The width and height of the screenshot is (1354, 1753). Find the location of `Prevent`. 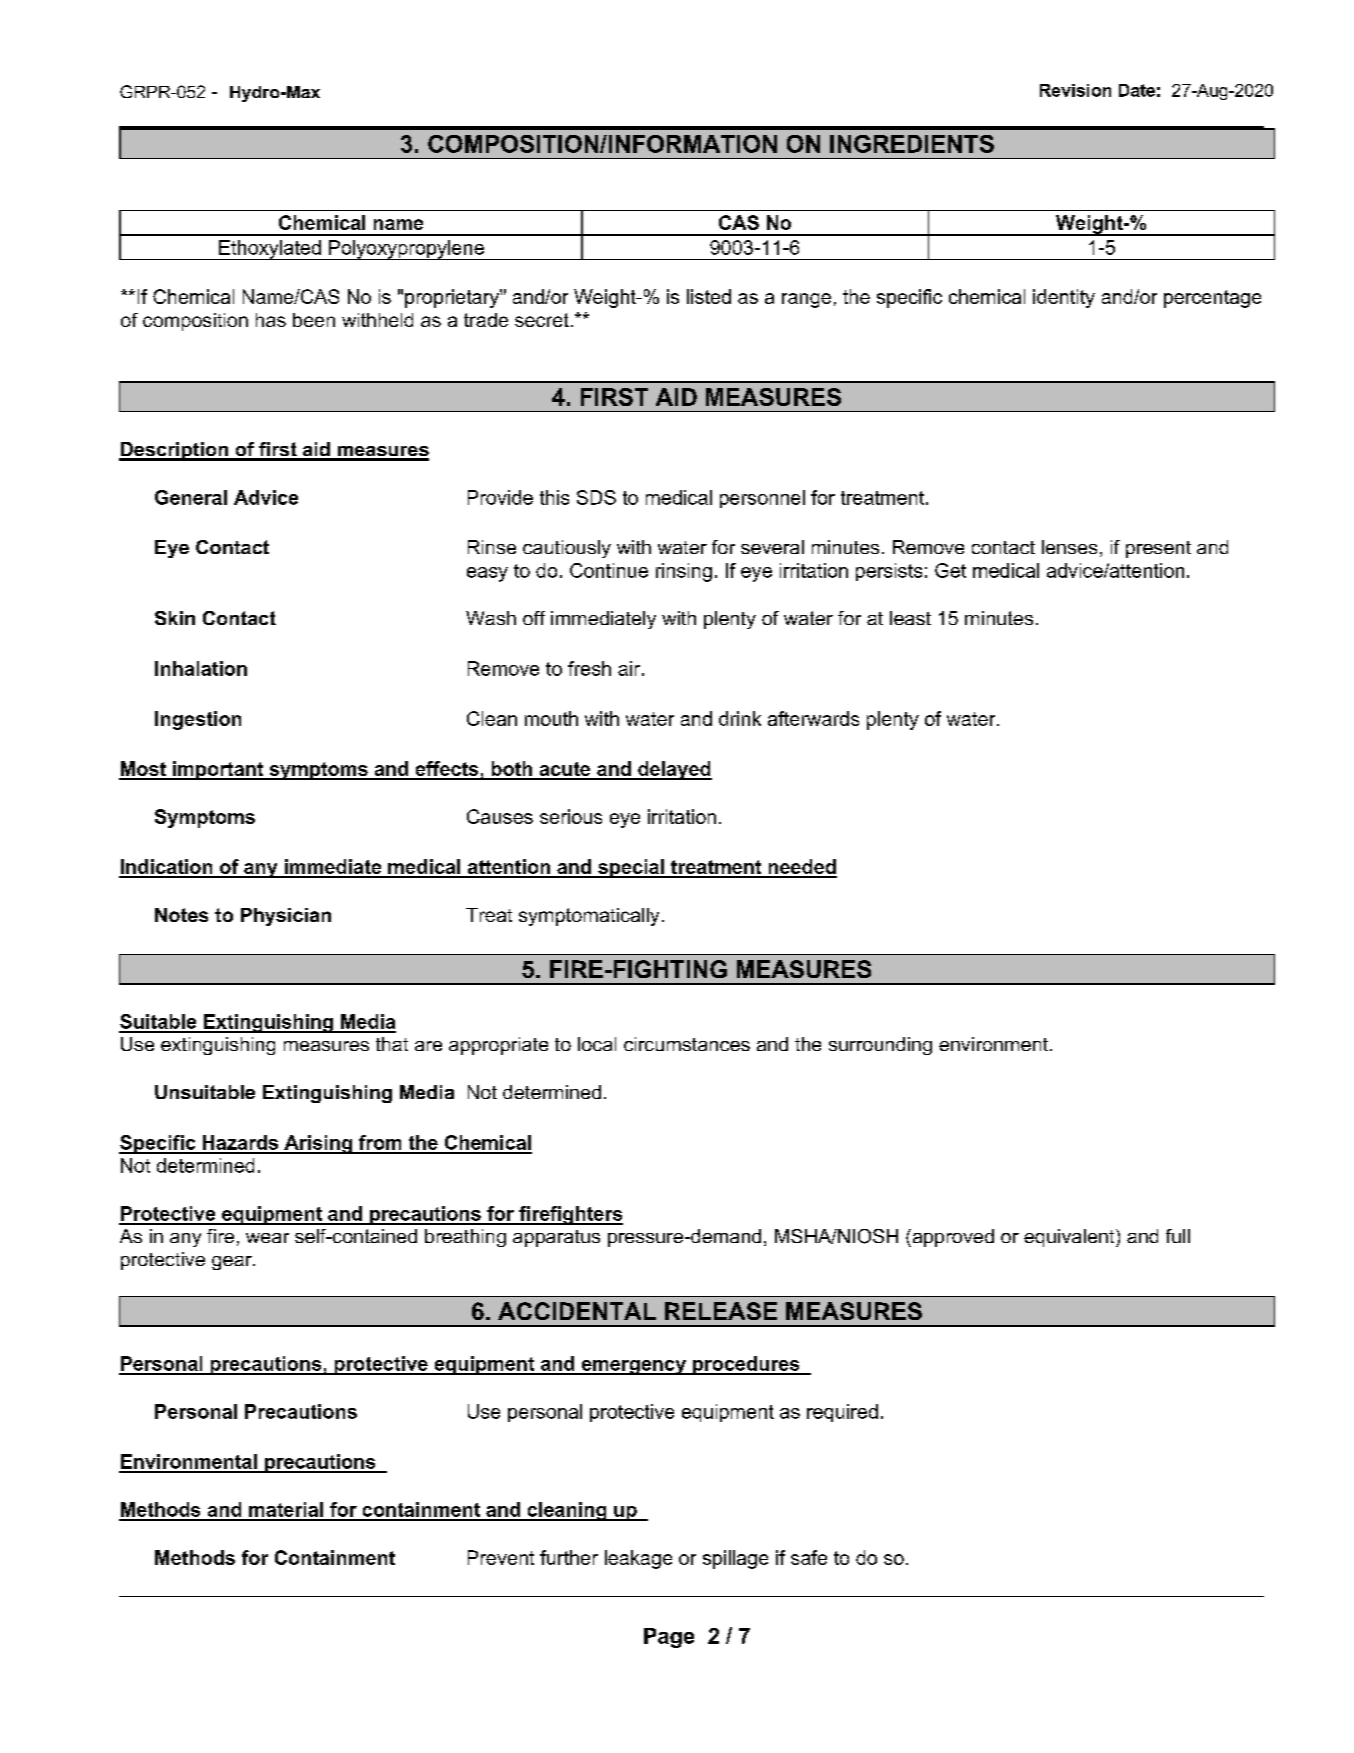

Prevent is located at coordinates (501, 1557).
